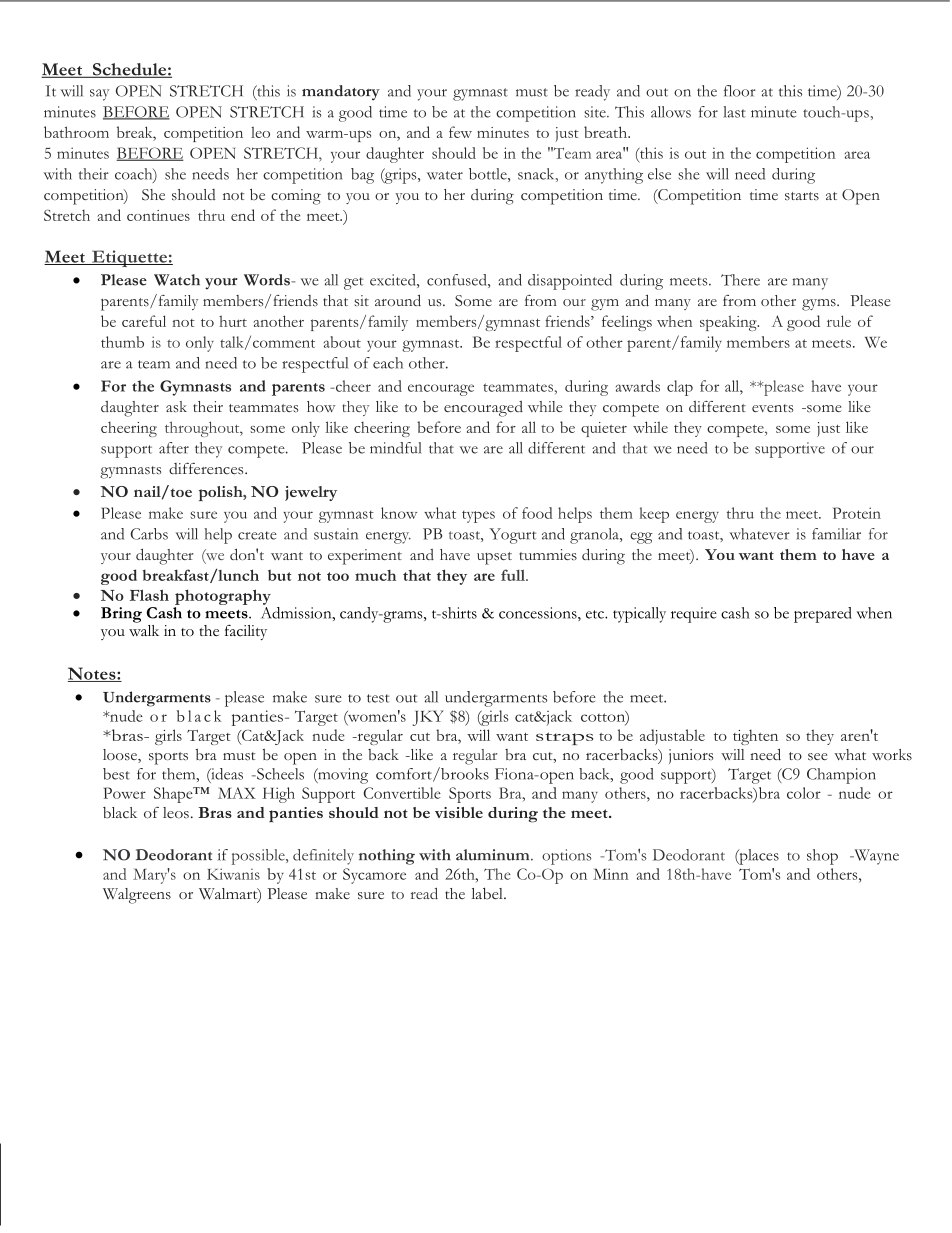 This page has height=1233, width=952. What do you see at coordinates (478, 517) in the page?
I see `types` at bounding box center [478, 517].
